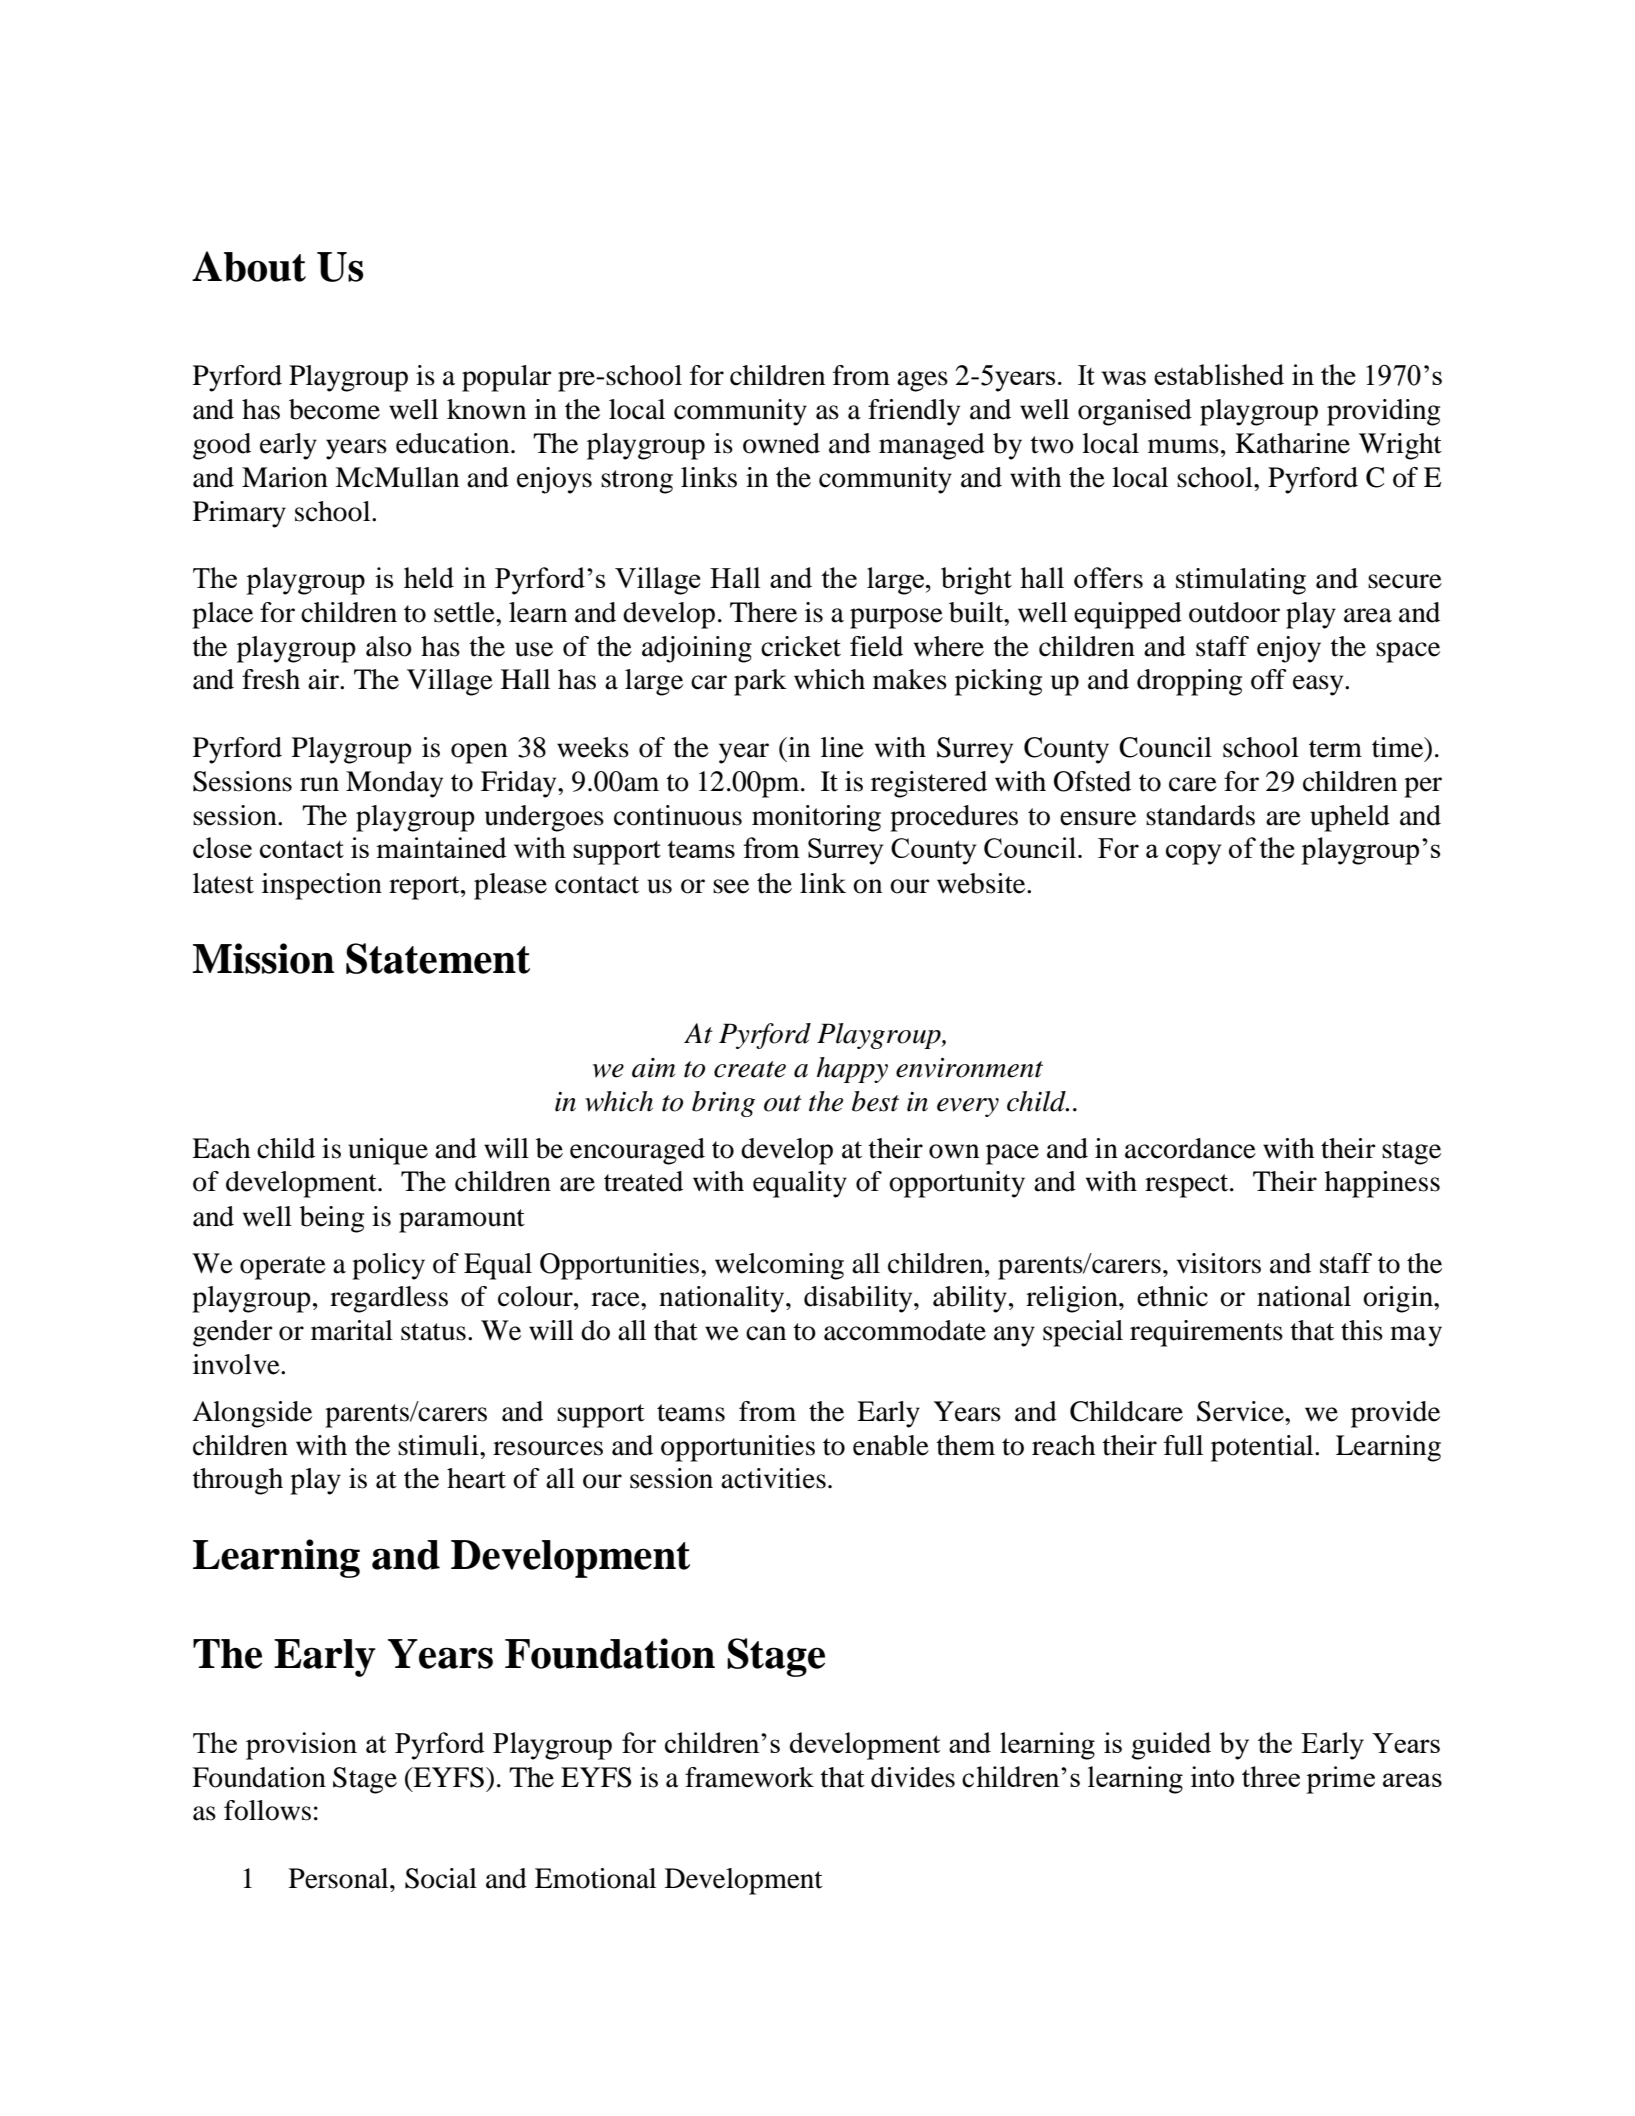 This screenshot has height=2116, width=1635. What do you see at coordinates (249, 266) in the screenshot?
I see `About` at bounding box center [249, 266].
